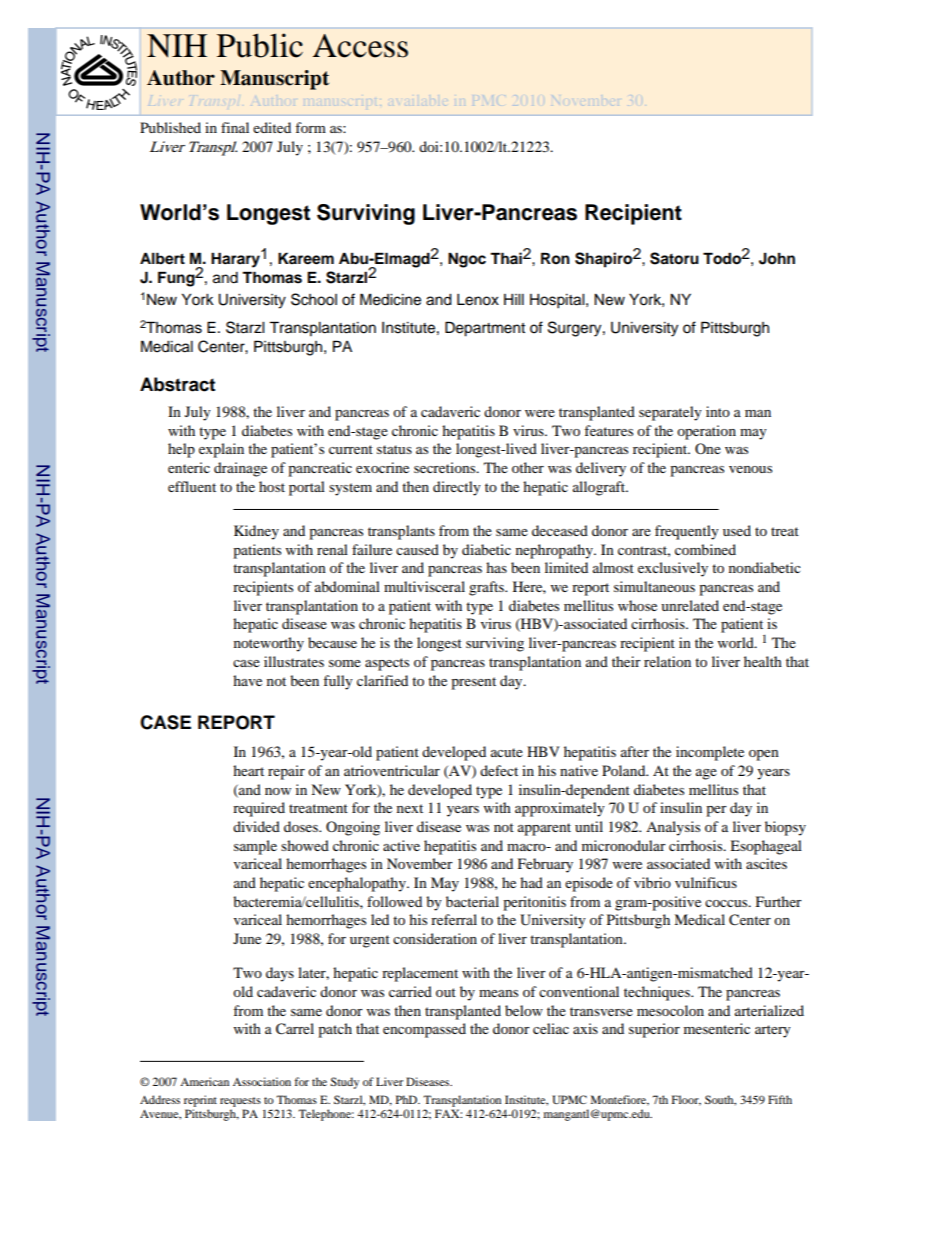 The width and height of the screenshot is (952, 1233). Describe the element at coordinates (269, 644) in the screenshot. I see `noteworthy` at that location.
